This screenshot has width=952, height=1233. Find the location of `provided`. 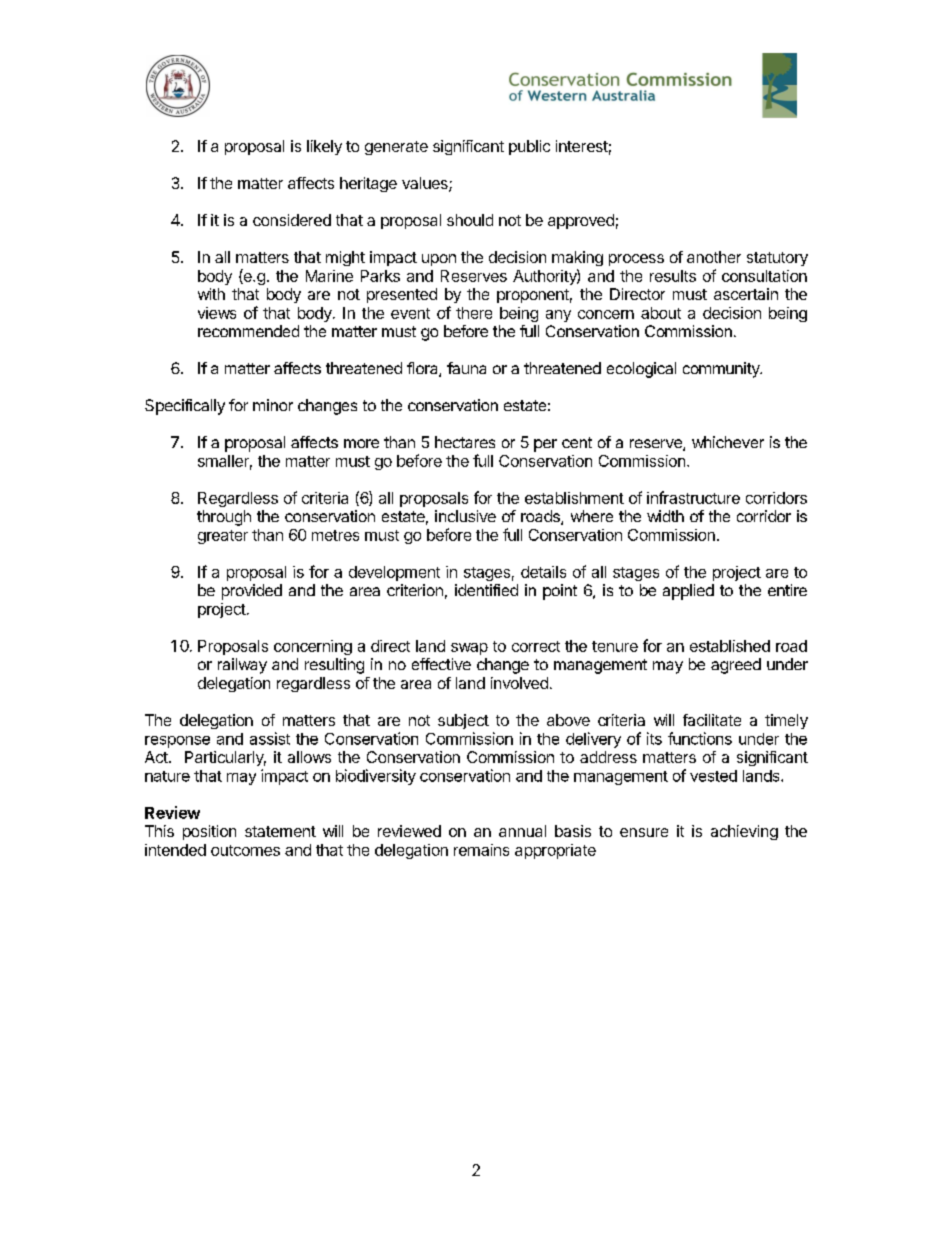

provided is located at coordinates (252, 592).
